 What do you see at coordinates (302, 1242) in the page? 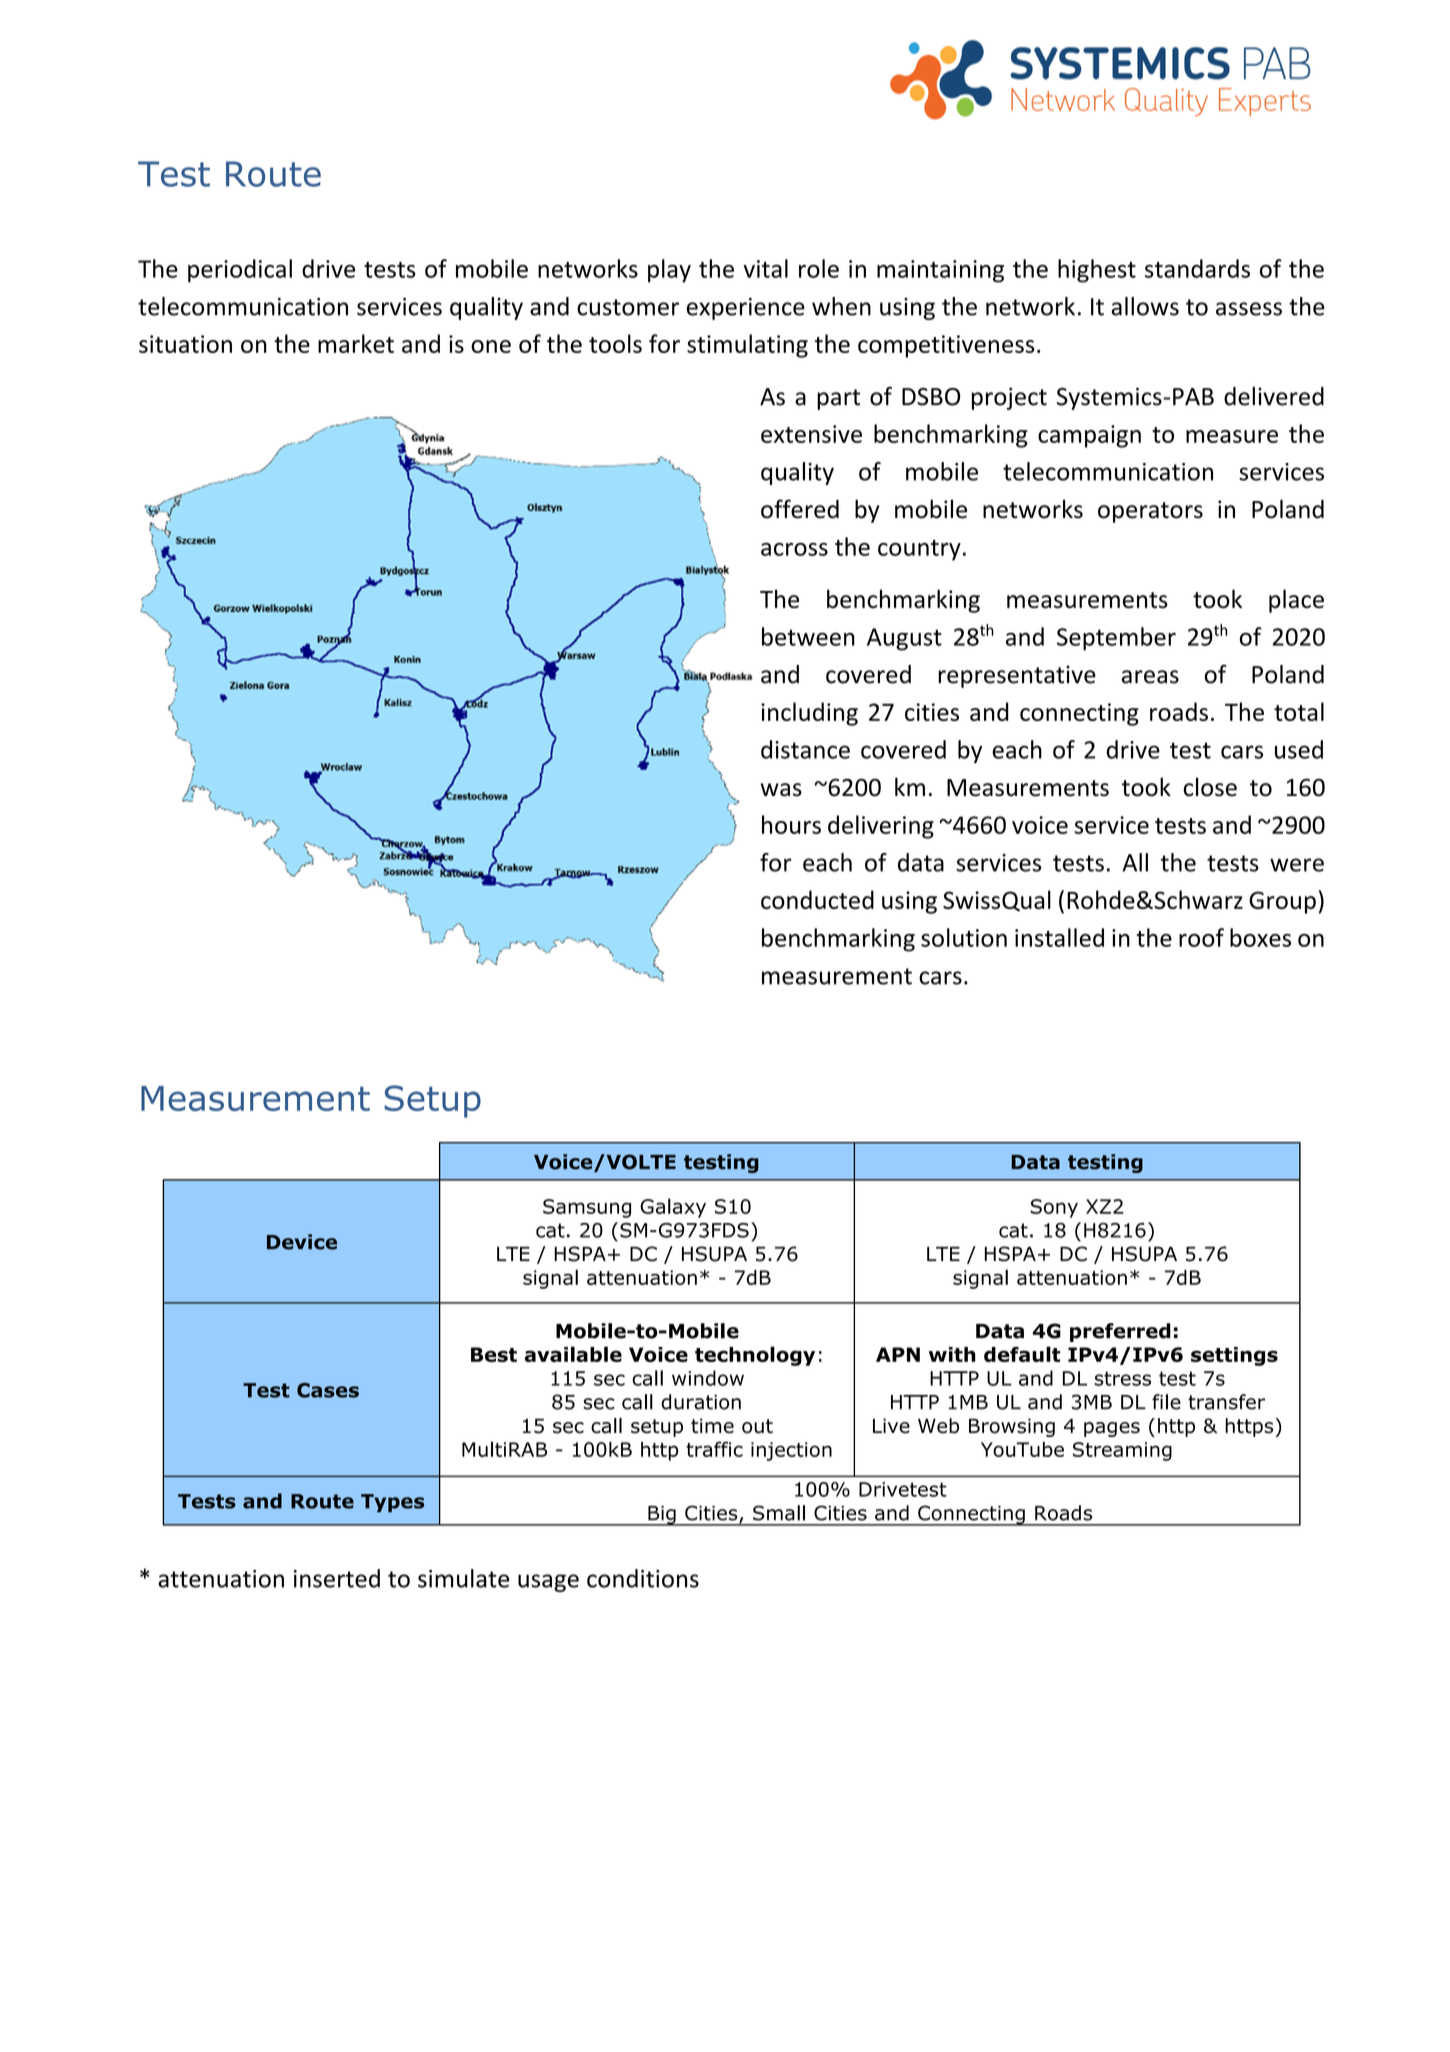
I see `Device` at bounding box center [302, 1242].
